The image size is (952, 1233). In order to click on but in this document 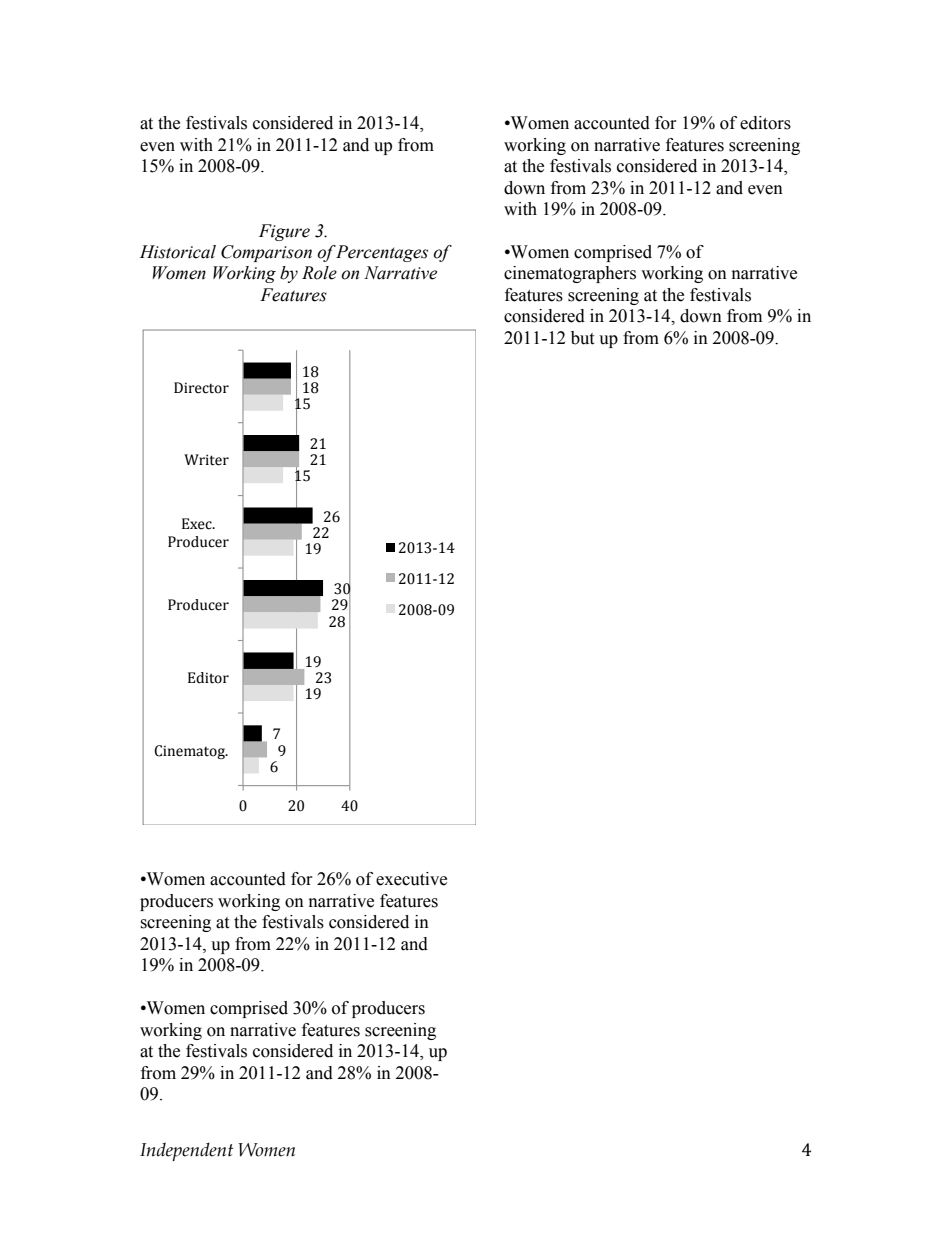, I will do `click(582, 338)`.
